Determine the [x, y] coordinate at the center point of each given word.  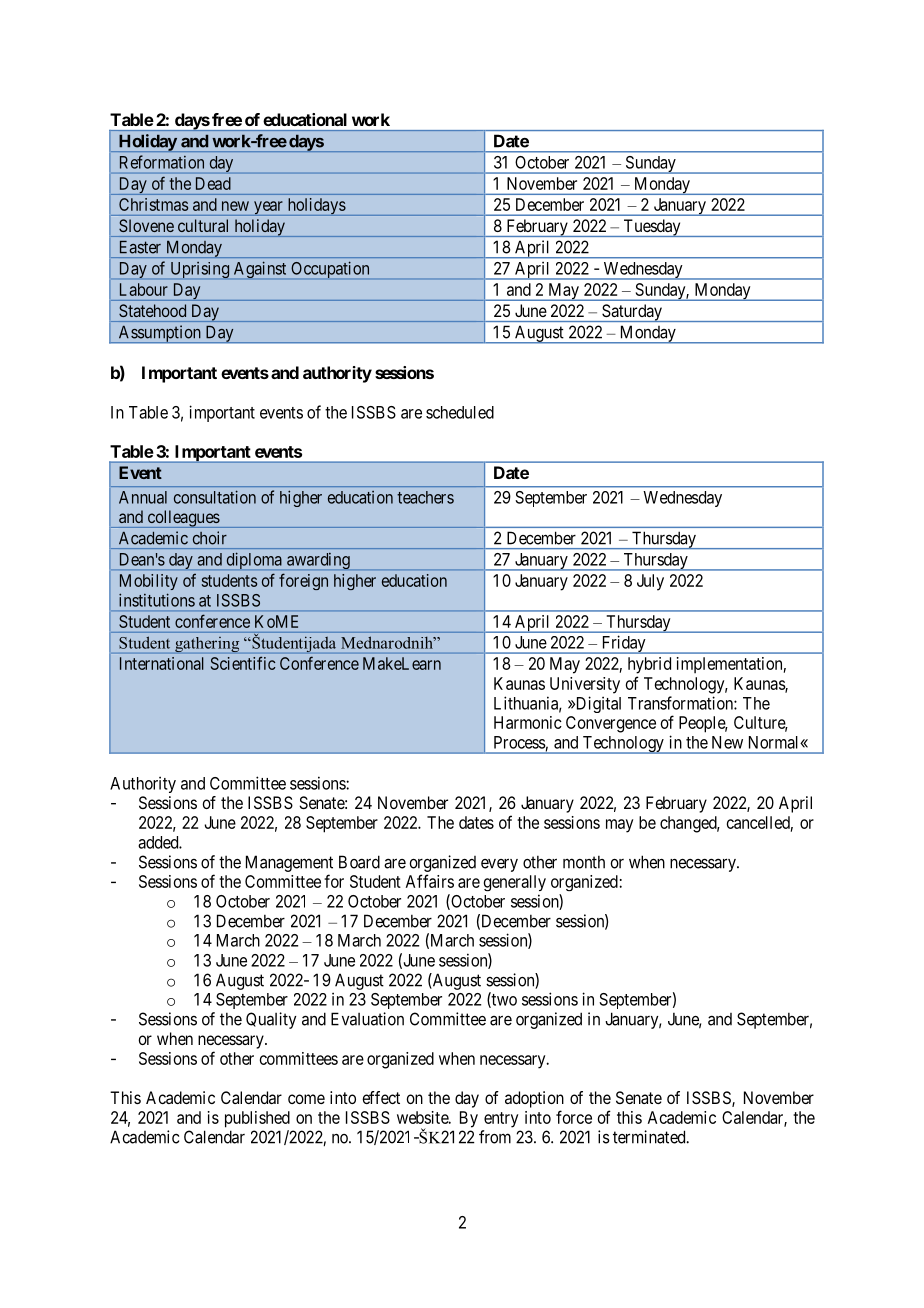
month [584, 862]
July [650, 582]
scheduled [460, 412]
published [257, 1119]
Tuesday [652, 228]
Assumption [159, 334]
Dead [213, 183]
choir [210, 538]
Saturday [632, 313]
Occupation [330, 270]
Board [359, 862]
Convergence [611, 724]
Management [289, 863]
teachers [425, 497]
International [162, 663]
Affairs [430, 881]
